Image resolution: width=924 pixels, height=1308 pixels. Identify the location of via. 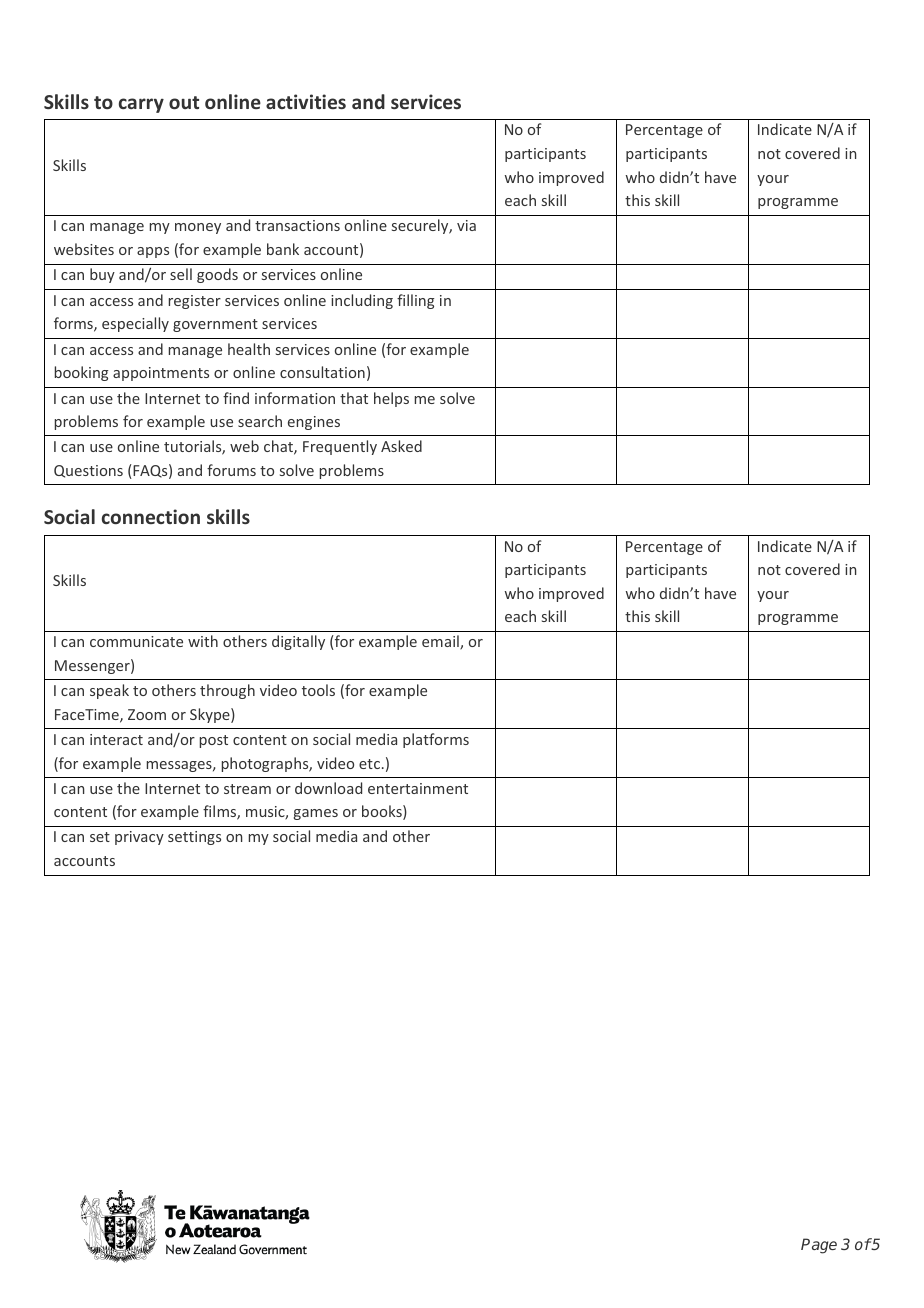
(466, 225).
